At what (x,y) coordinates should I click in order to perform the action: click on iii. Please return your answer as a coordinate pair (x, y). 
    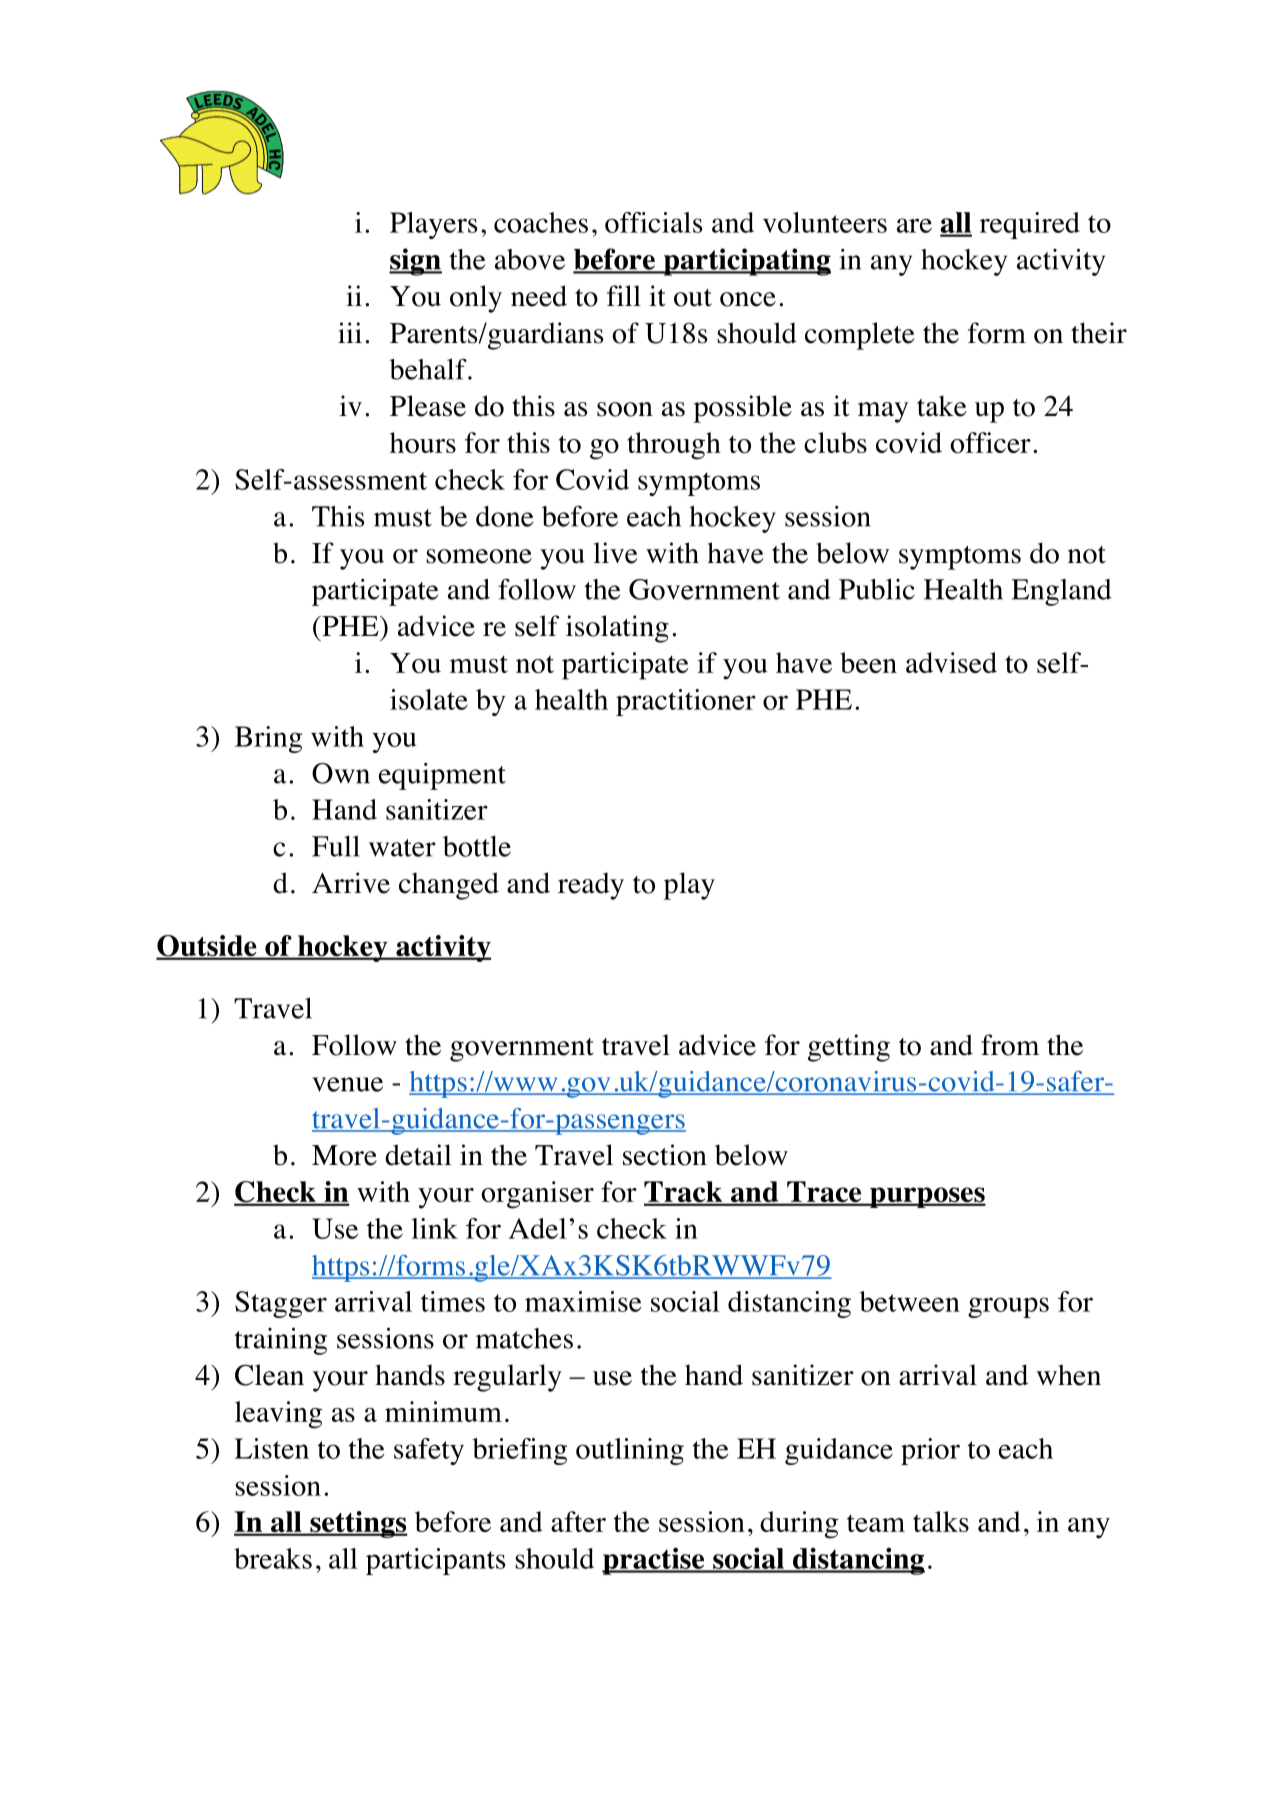
    Looking at the image, I should click on (350, 332).
